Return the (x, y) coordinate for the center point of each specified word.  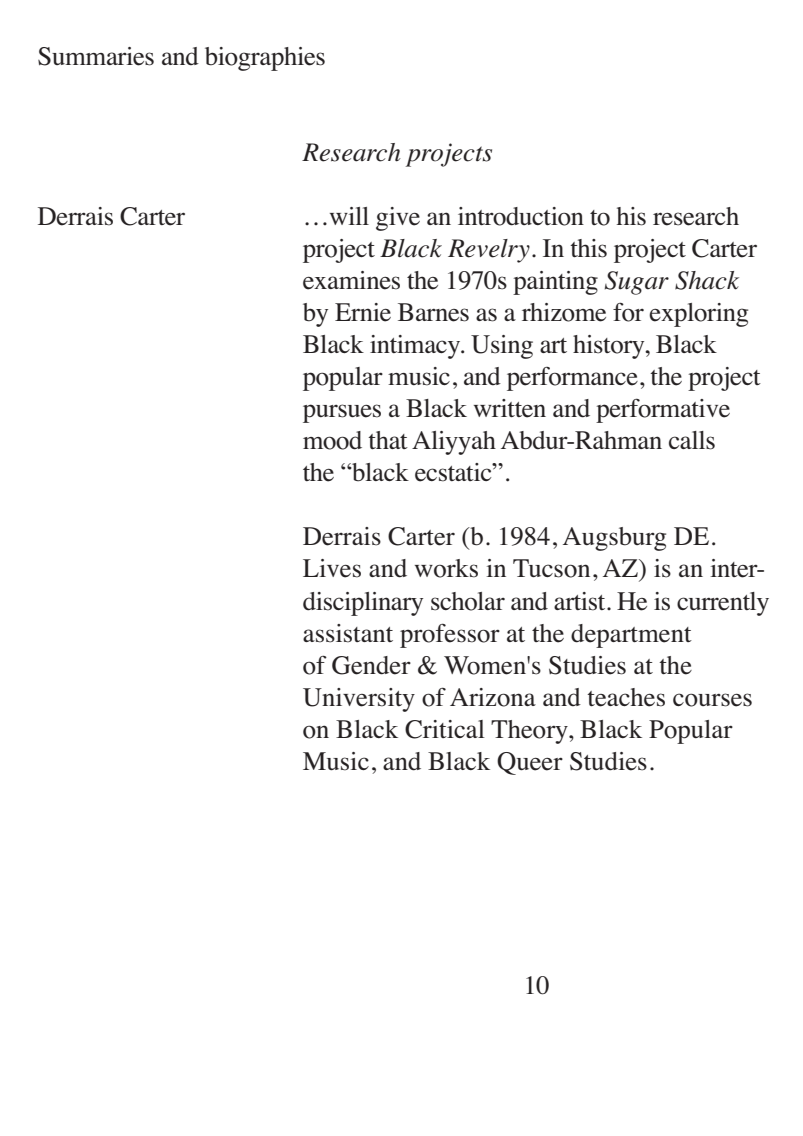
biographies (265, 59)
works (446, 568)
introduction (521, 216)
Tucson (551, 568)
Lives (332, 568)
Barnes (433, 312)
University (359, 700)
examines (351, 280)
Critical (445, 729)
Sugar (637, 283)
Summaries (96, 56)
